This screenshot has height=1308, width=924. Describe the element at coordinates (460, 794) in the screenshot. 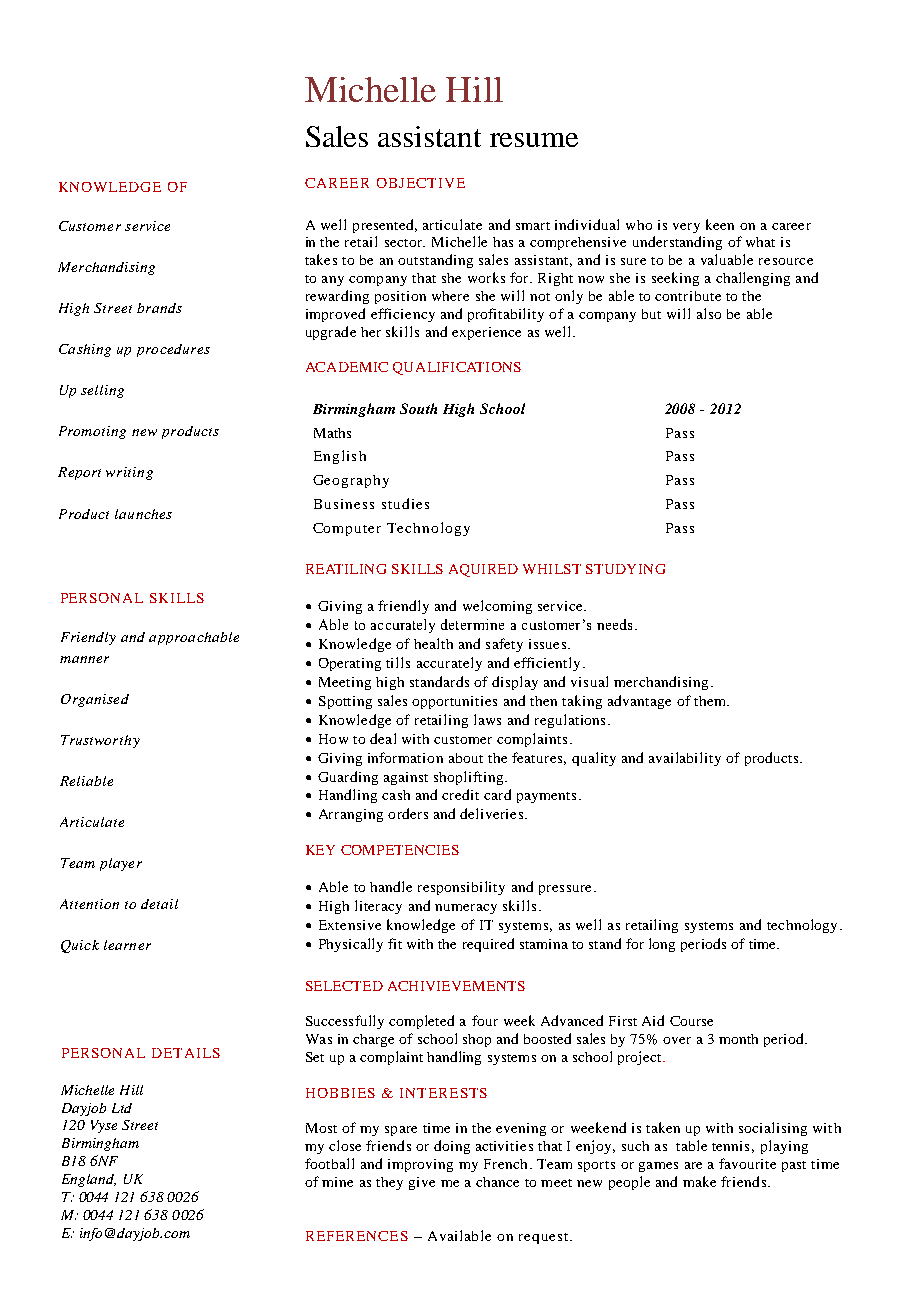

I see `credit` at that location.
